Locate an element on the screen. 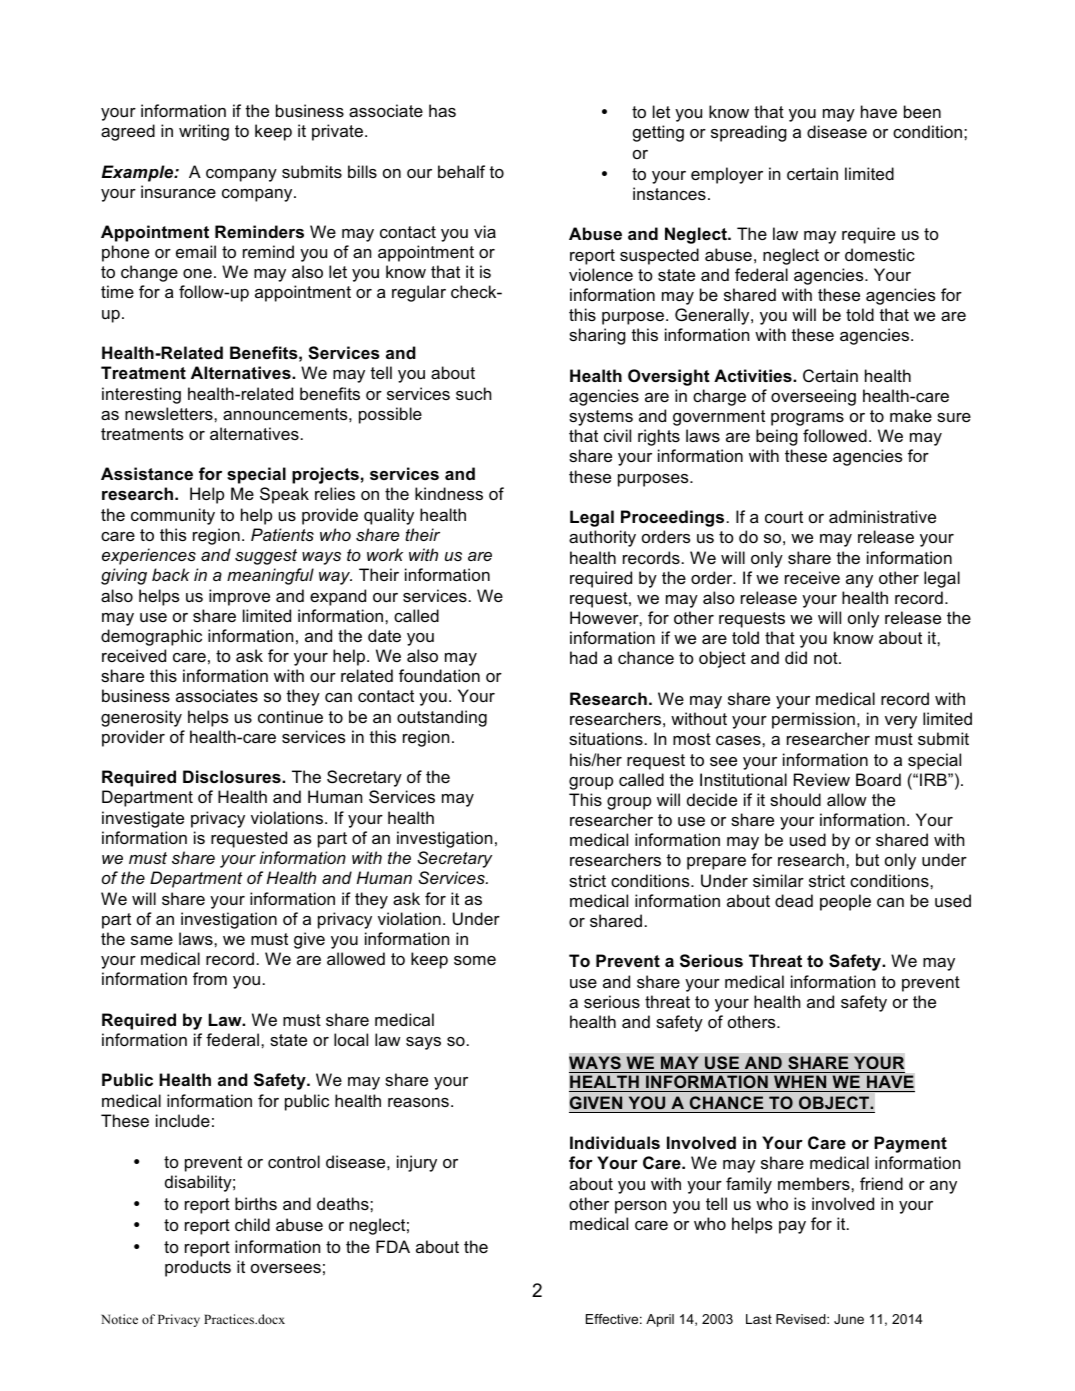 This screenshot has height=1391, width=1075. kindness is located at coordinates (449, 493).
